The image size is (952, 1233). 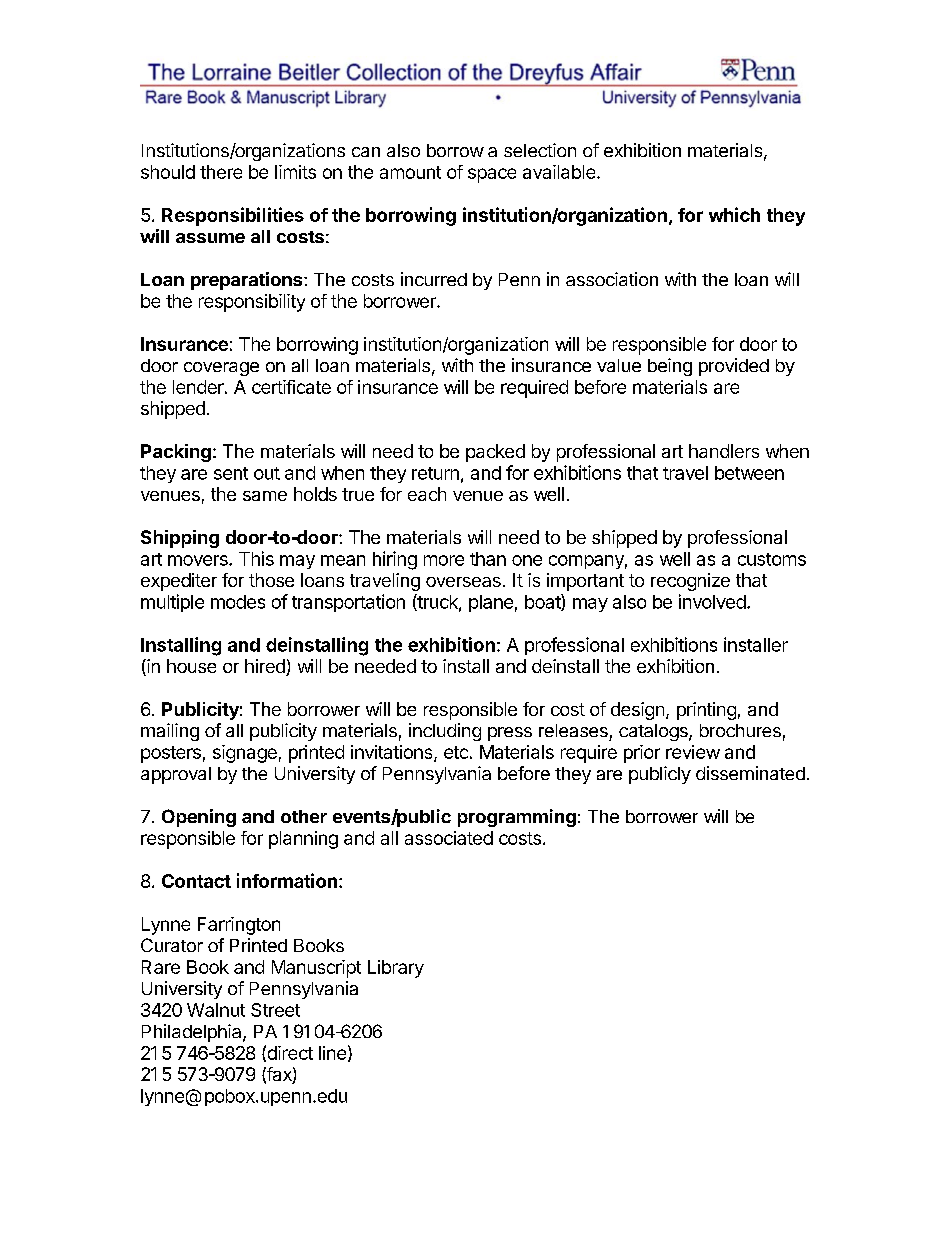 What do you see at coordinates (221, 172) in the page?
I see `there` at bounding box center [221, 172].
